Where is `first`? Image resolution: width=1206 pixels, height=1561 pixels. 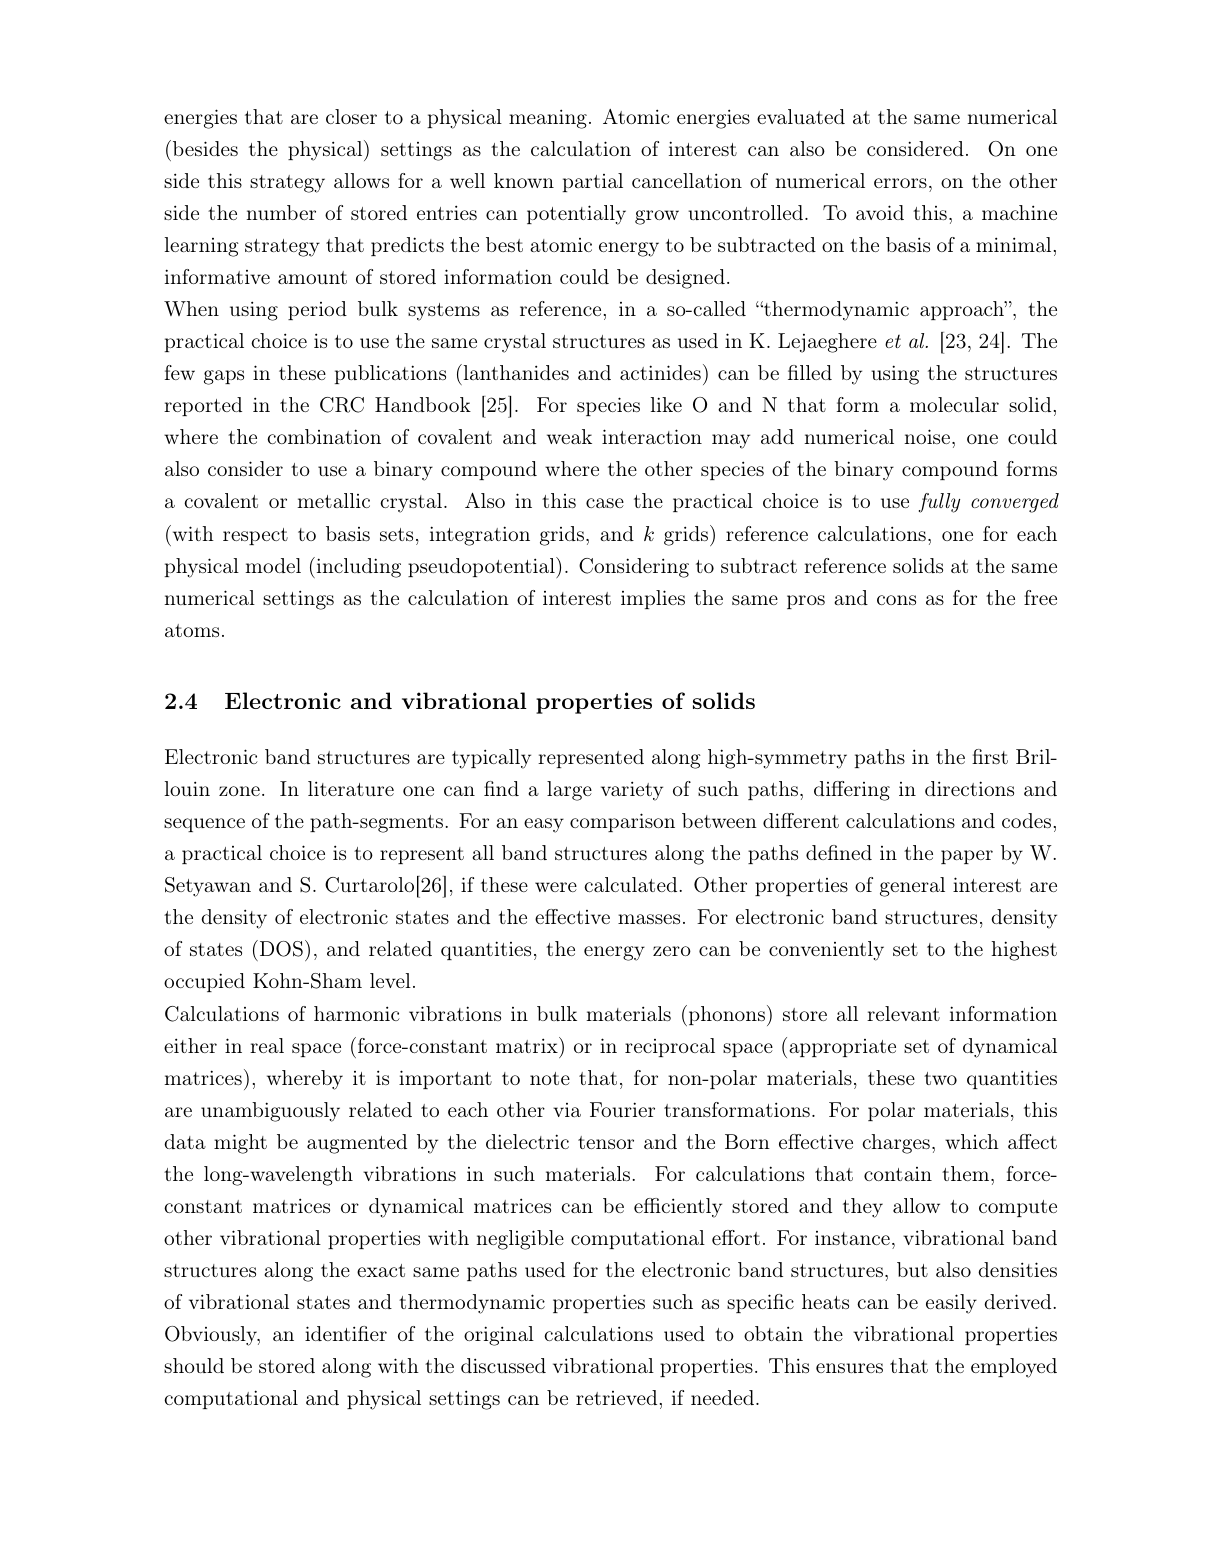
first is located at coordinates (990, 756).
